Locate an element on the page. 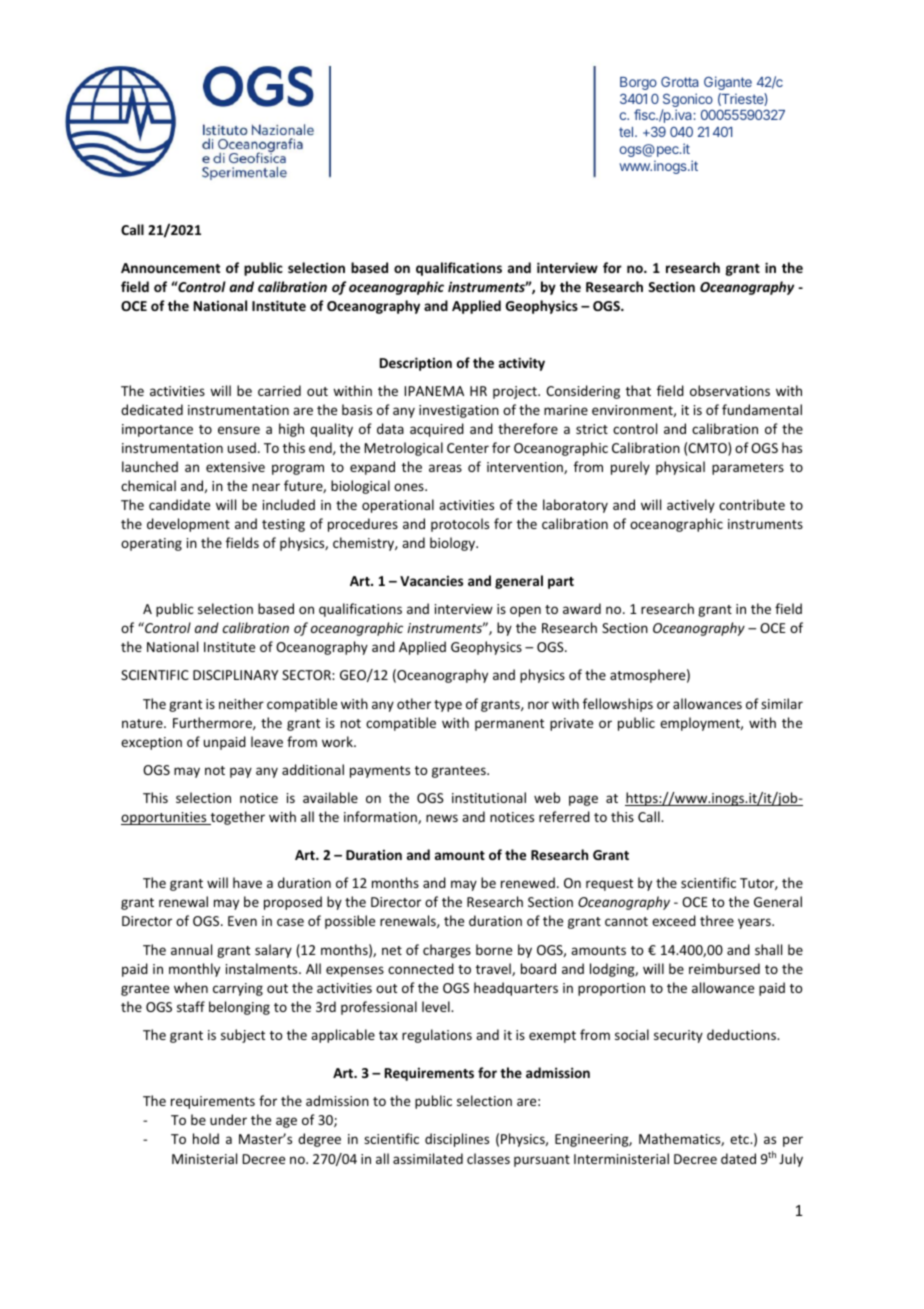 This page has height=1309, width=924. renewed is located at coordinates (528, 882).
